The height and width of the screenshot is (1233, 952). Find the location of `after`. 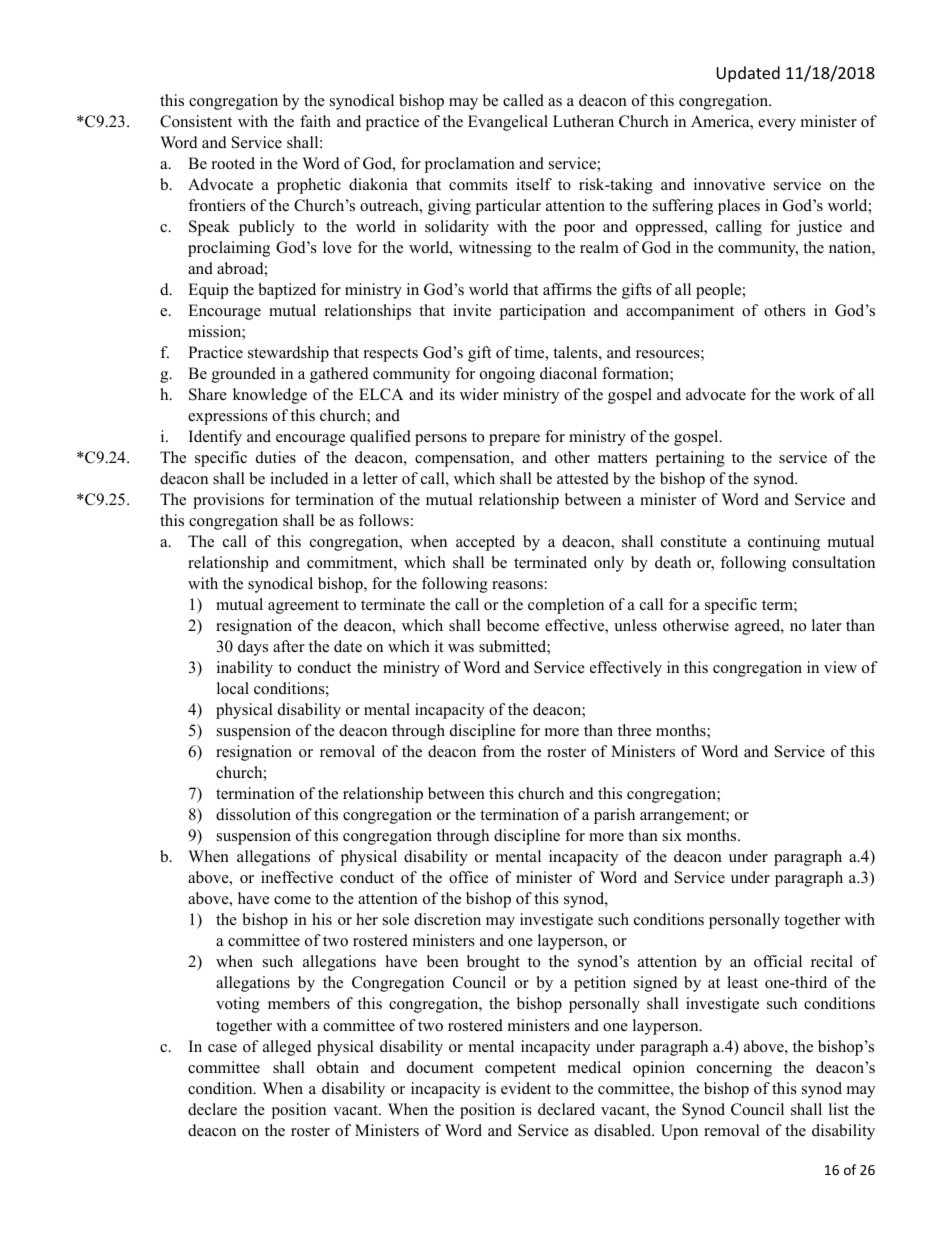

after is located at coordinates (289, 646).
